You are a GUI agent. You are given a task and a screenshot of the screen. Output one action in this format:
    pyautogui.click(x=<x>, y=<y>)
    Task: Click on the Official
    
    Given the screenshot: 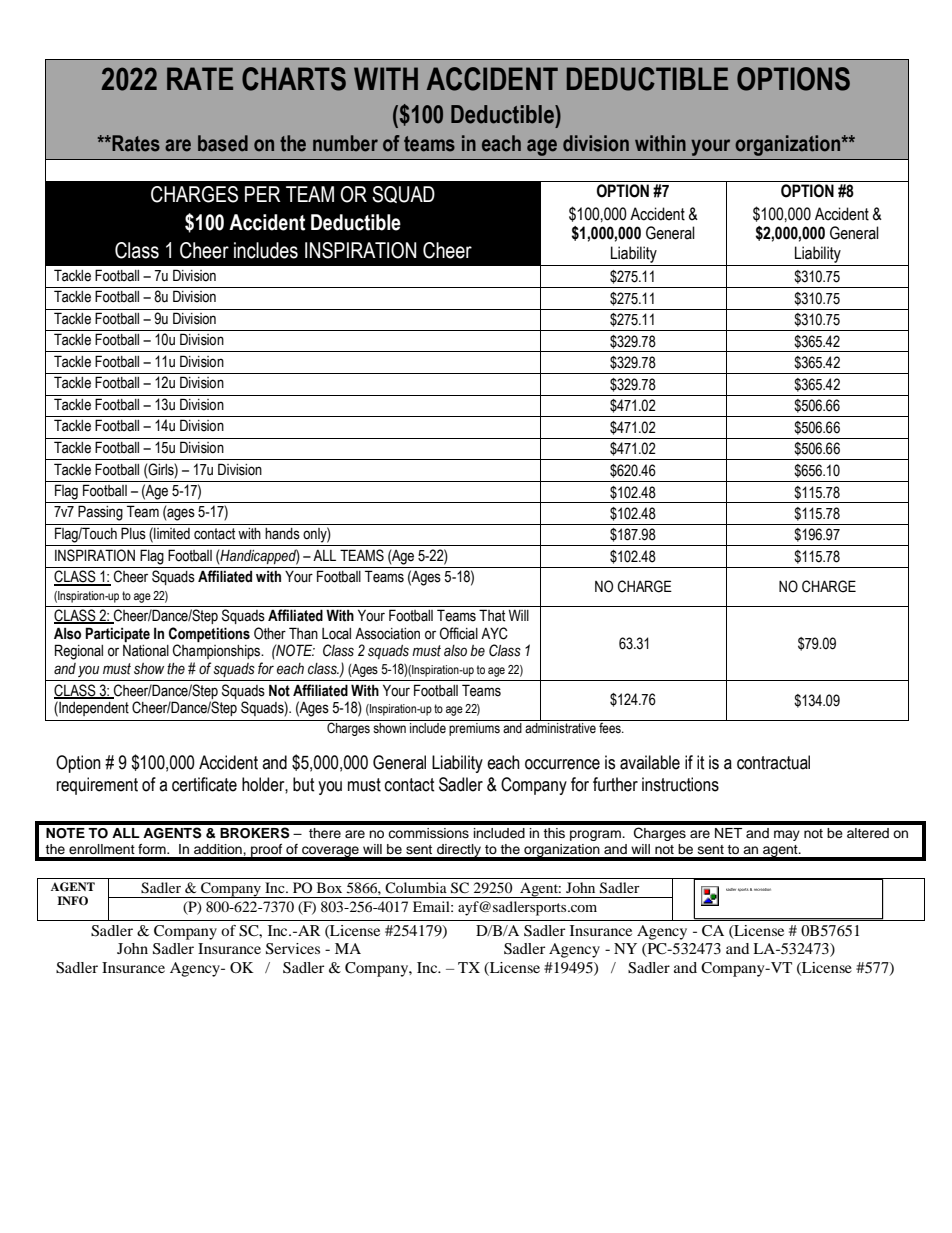 What is the action you would take?
    pyautogui.click(x=459, y=633)
